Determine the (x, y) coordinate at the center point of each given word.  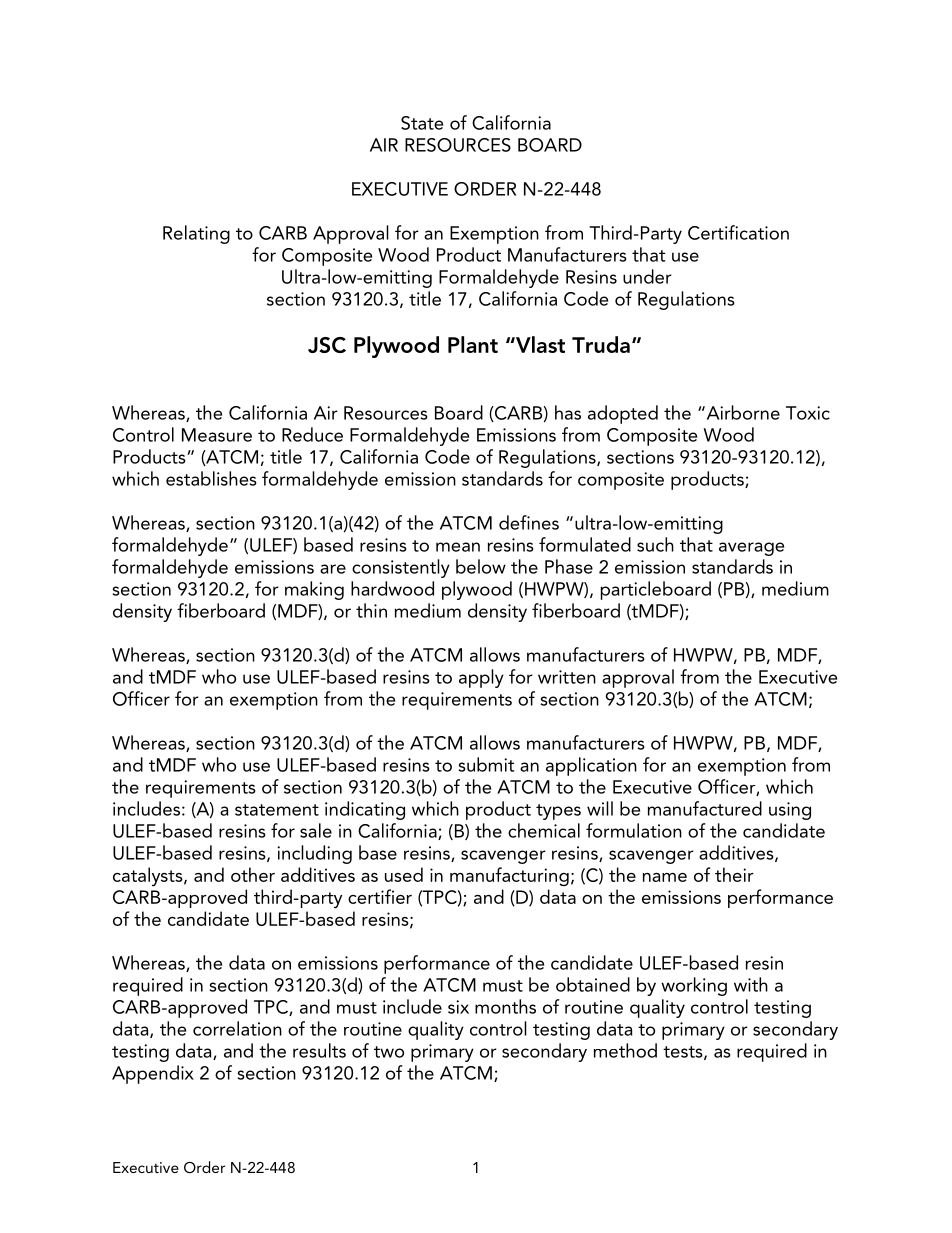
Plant (473, 344)
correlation (237, 1028)
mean (458, 547)
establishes (211, 478)
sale (316, 830)
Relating (196, 234)
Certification (738, 232)
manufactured (705, 808)
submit (486, 764)
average (751, 549)
